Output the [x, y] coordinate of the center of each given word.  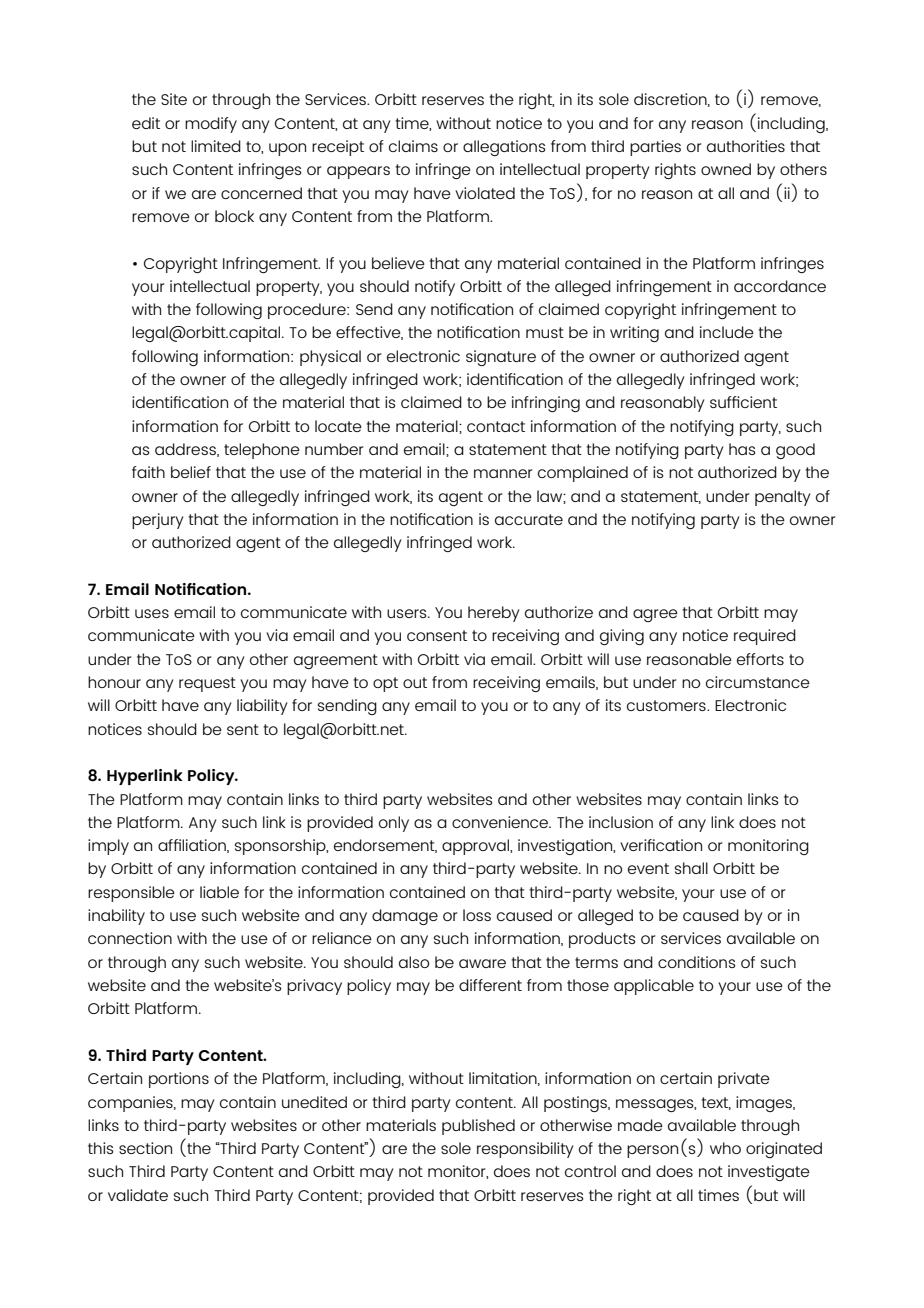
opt [385, 684]
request [207, 684]
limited [216, 146]
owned [726, 169]
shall [691, 868]
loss [477, 915]
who [725, 1148]
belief [191, 472]
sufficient [743, 402]
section [145, 1148]
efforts [760, 659]
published [478, 1127]
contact [496, 426]
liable [219, 892]
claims [413, 146]
